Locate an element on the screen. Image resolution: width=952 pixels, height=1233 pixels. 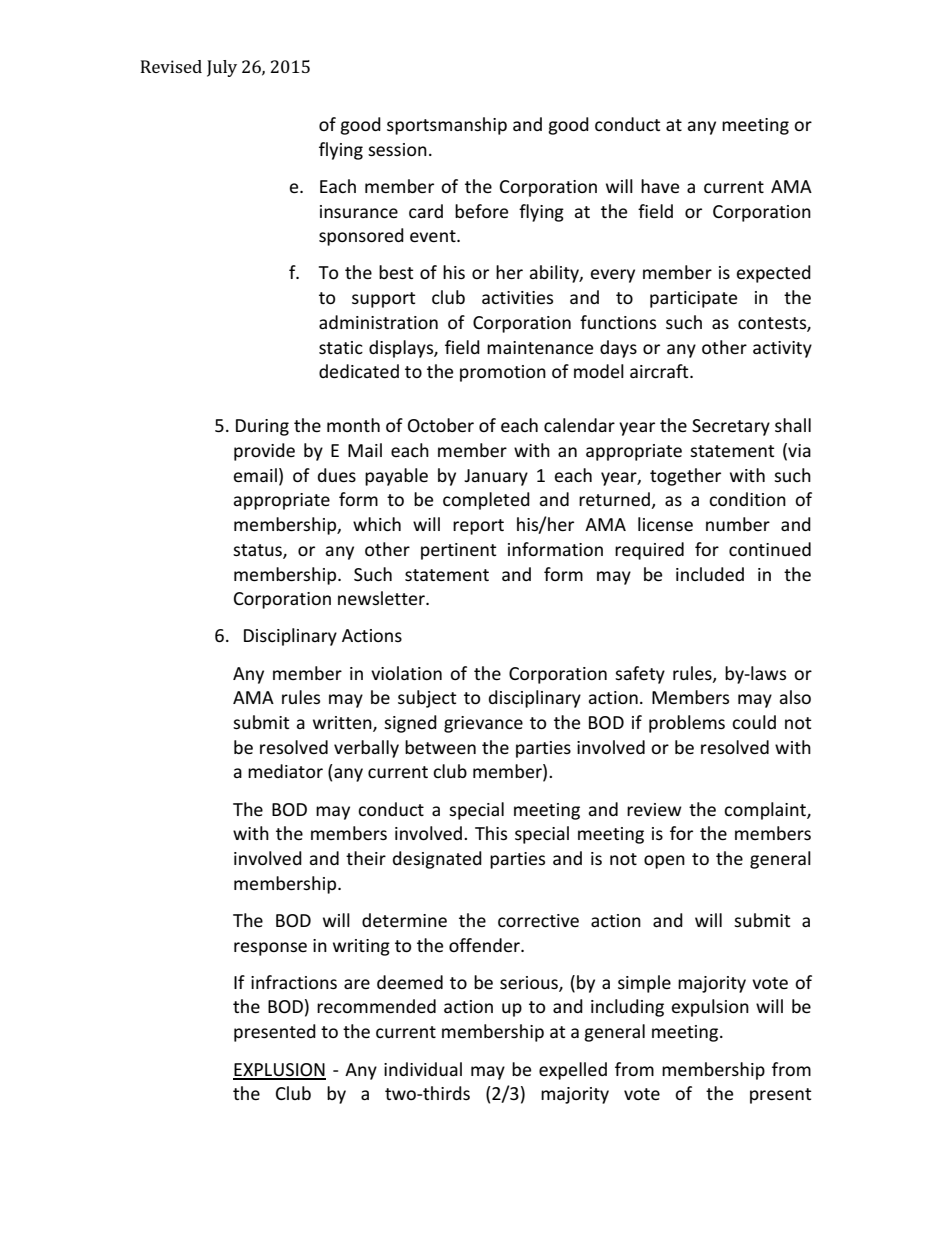
determine is located at coordinates (404, 920).
